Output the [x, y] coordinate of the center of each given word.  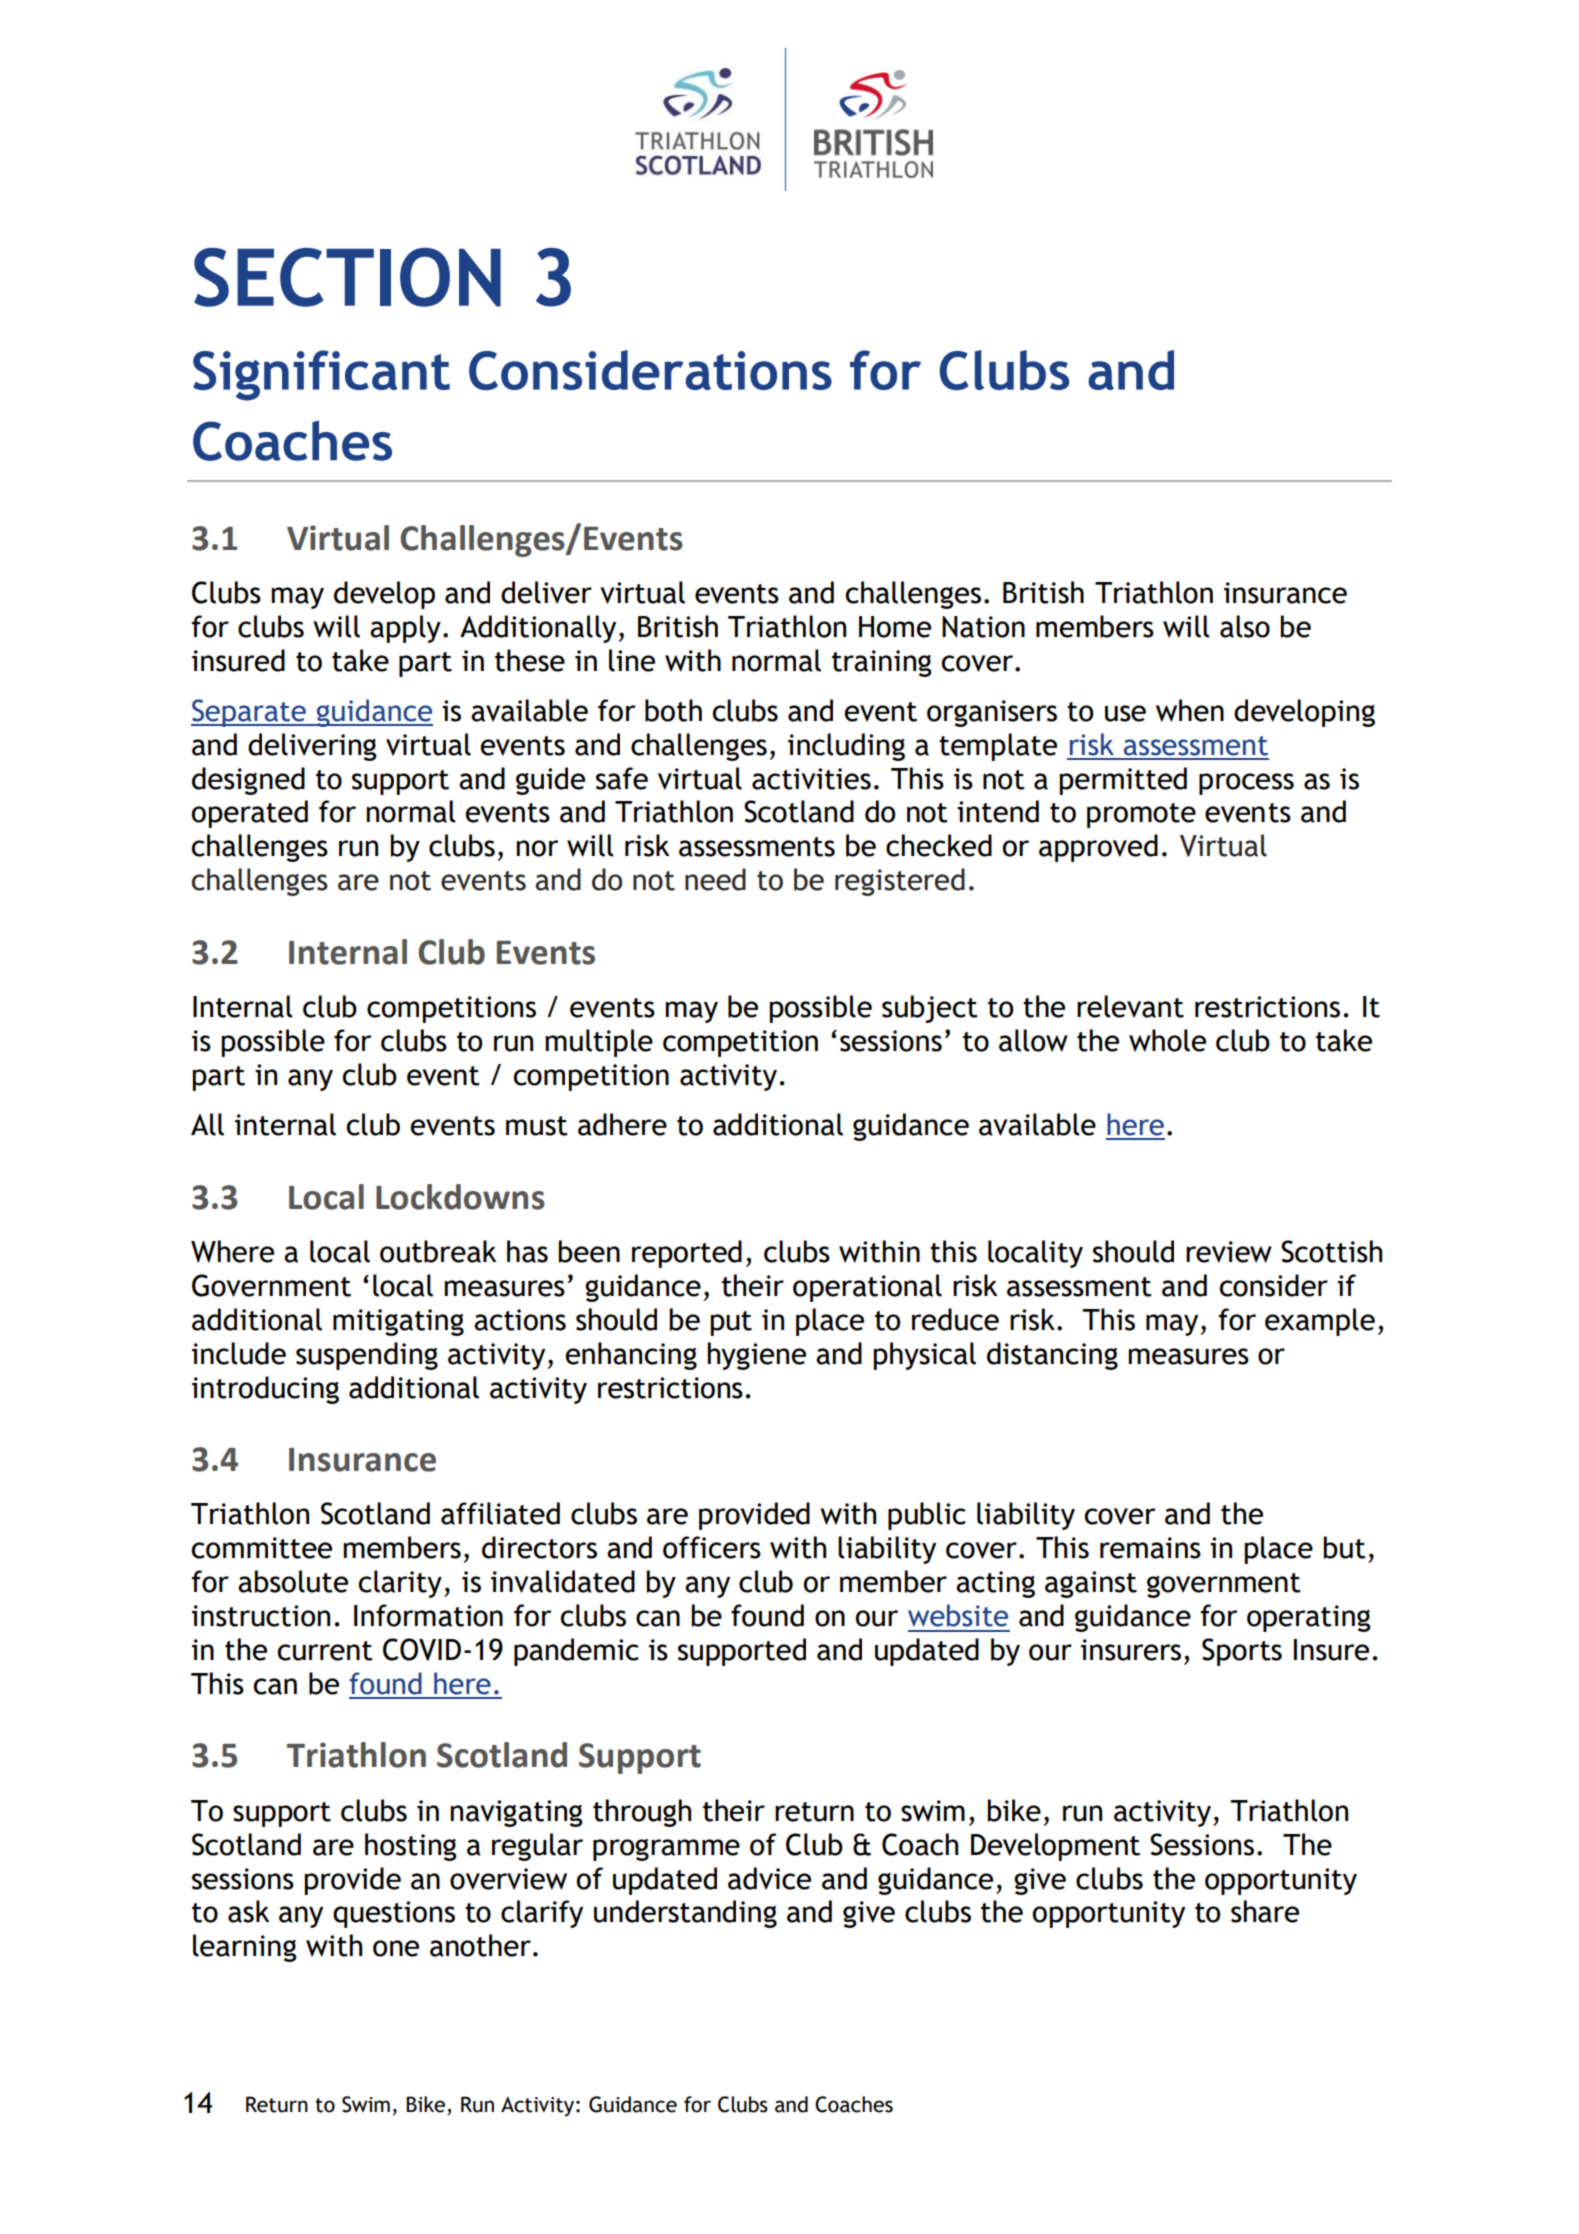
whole [1167, 1040]
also [1245, 626]
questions [394, 1914]
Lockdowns [460, 1197]
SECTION [347, 277]
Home [895, 627]
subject [930, 1009]
